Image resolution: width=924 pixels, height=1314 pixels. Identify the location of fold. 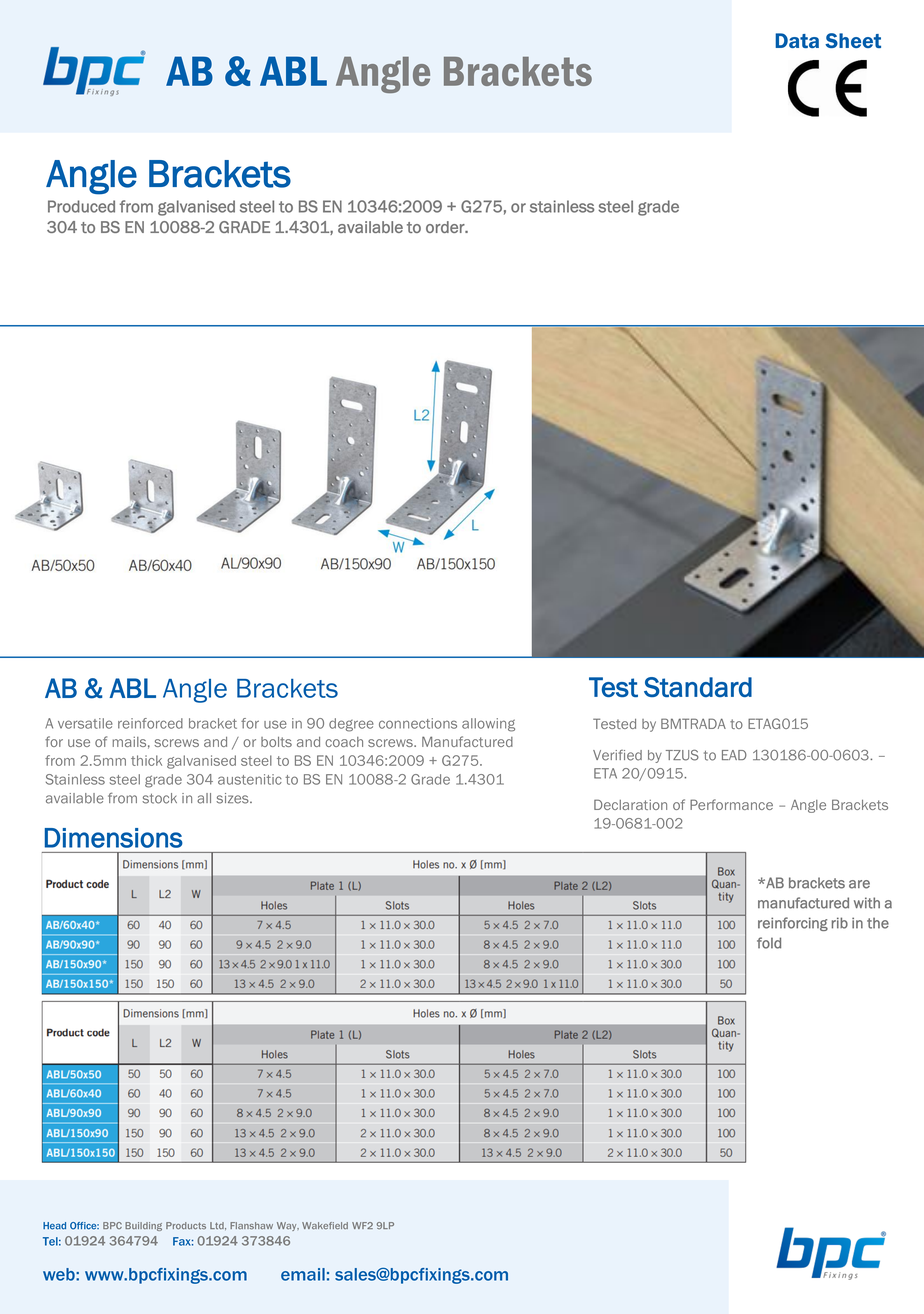
(769, 943).
